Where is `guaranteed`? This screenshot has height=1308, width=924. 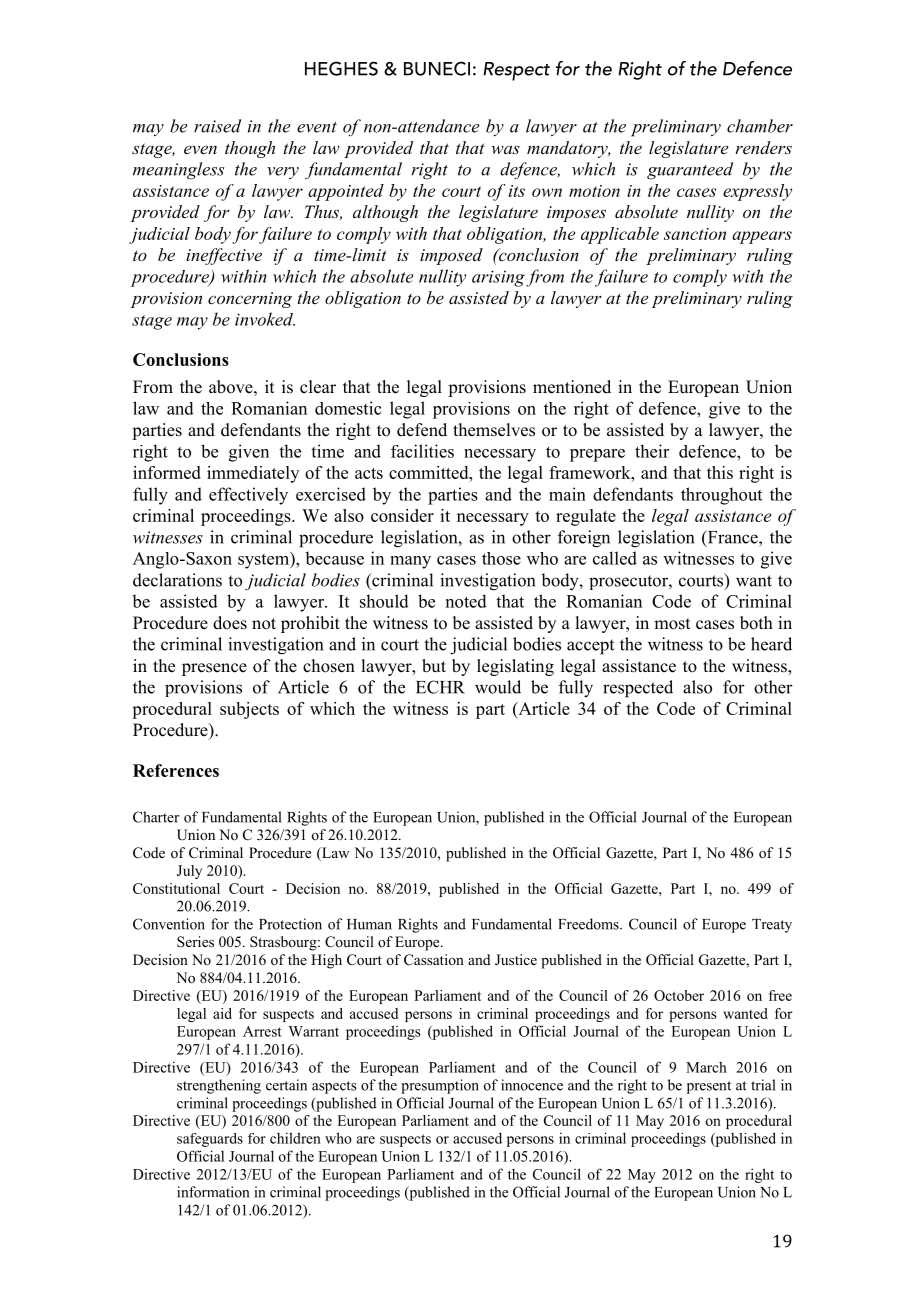 guaranteed is located at coordinates (690, 171).
